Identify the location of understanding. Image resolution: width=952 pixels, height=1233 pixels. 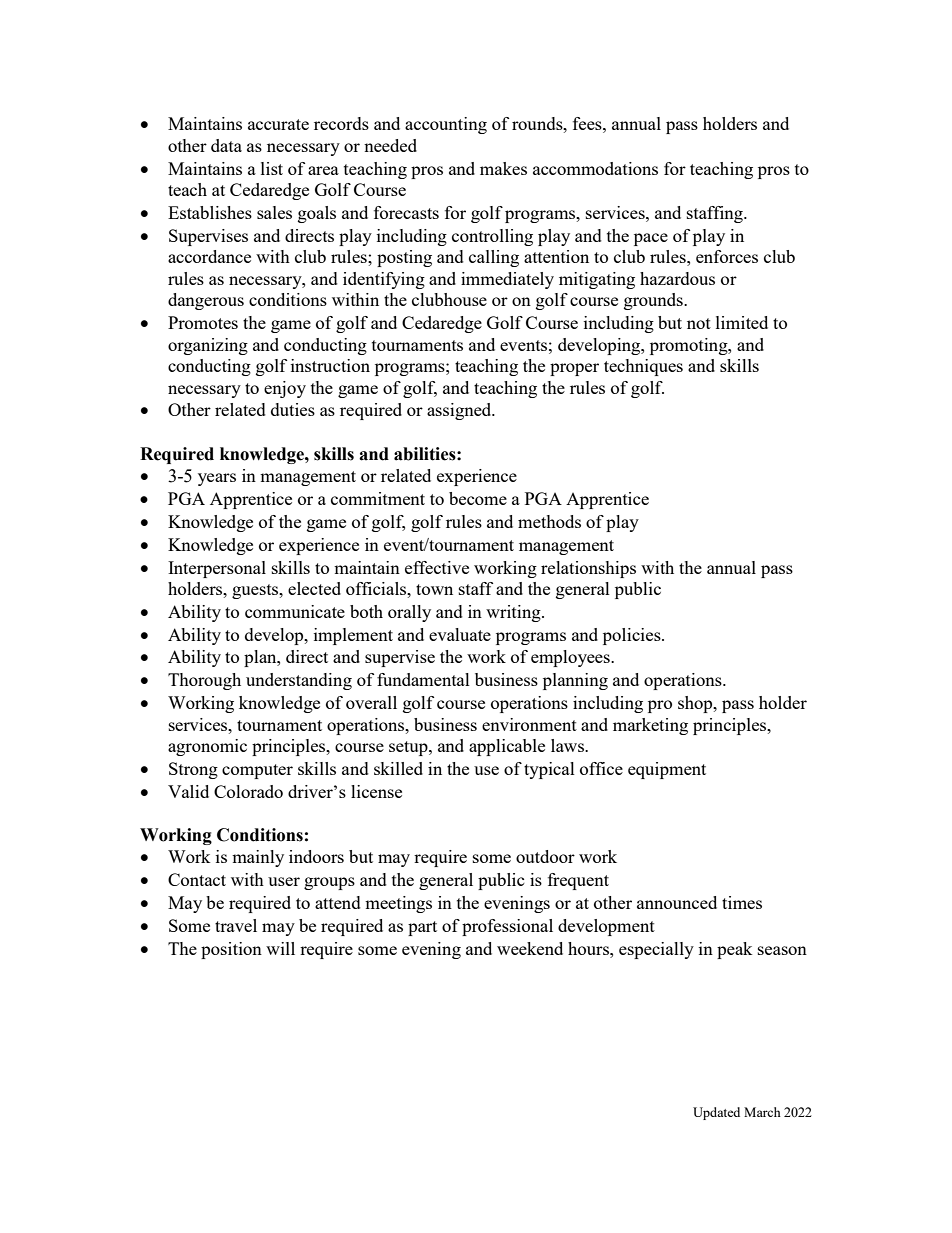
(299, 681).
